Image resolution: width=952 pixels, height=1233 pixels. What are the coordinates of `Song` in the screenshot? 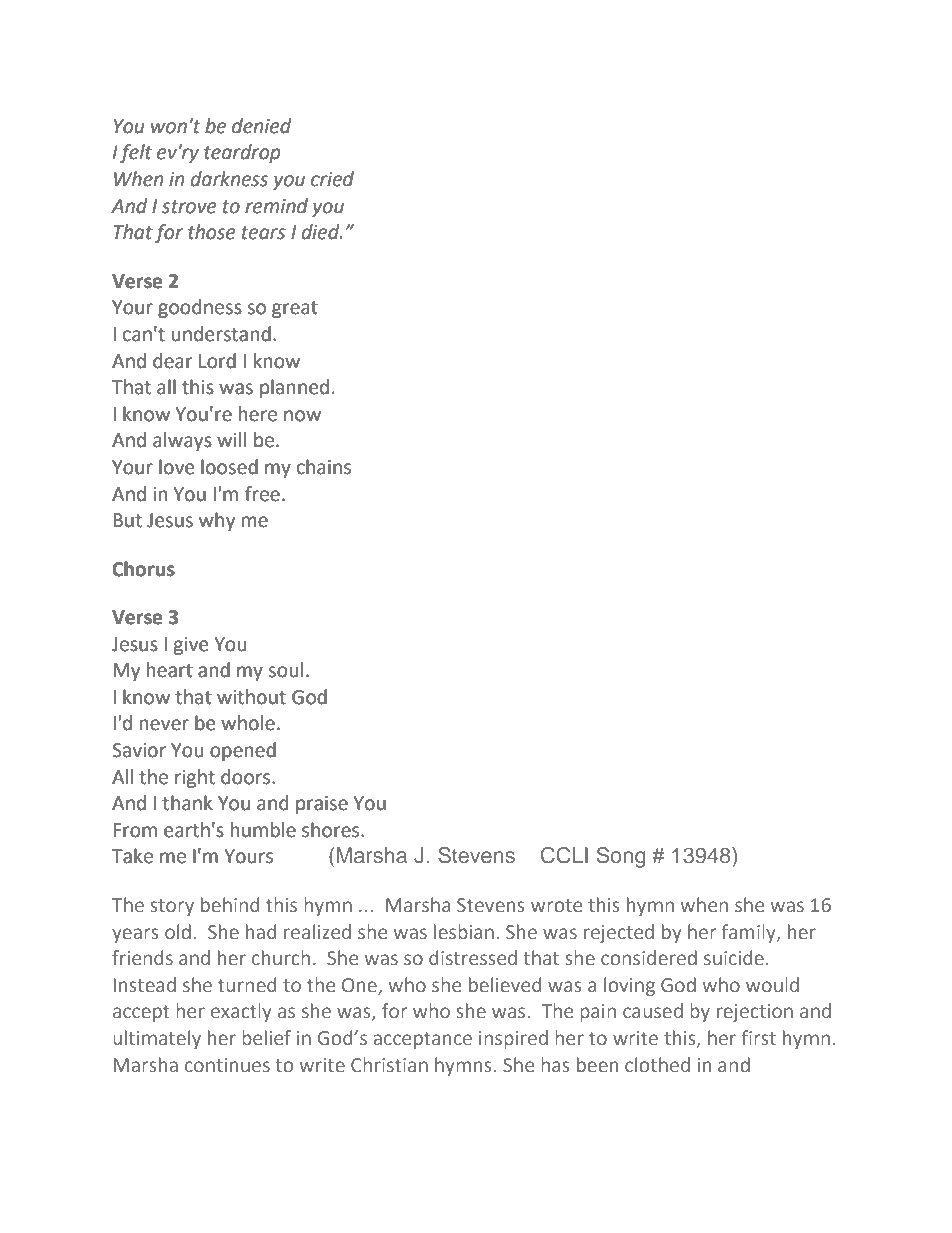 It's located at (621, 857).
